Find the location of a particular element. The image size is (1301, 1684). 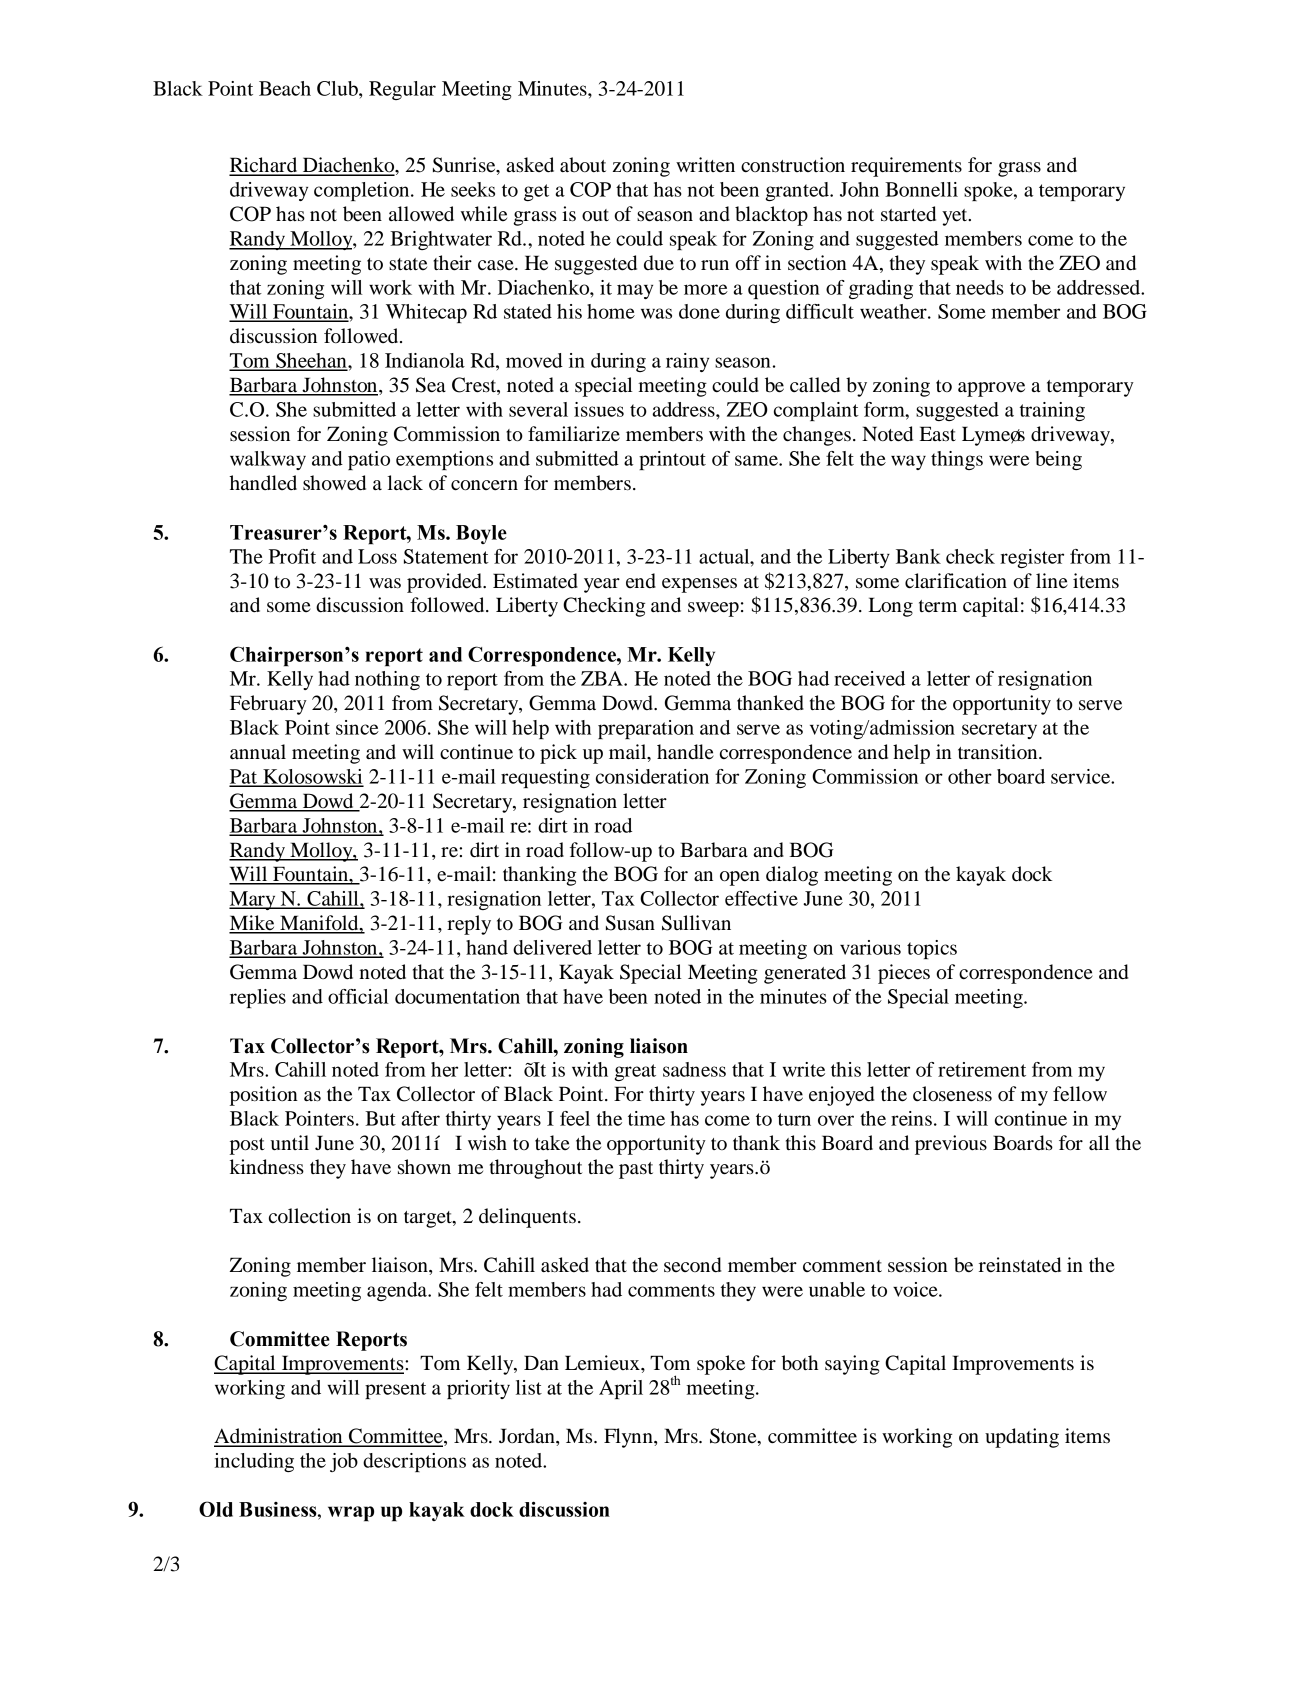

Club is located at coordinates (338, 88).
